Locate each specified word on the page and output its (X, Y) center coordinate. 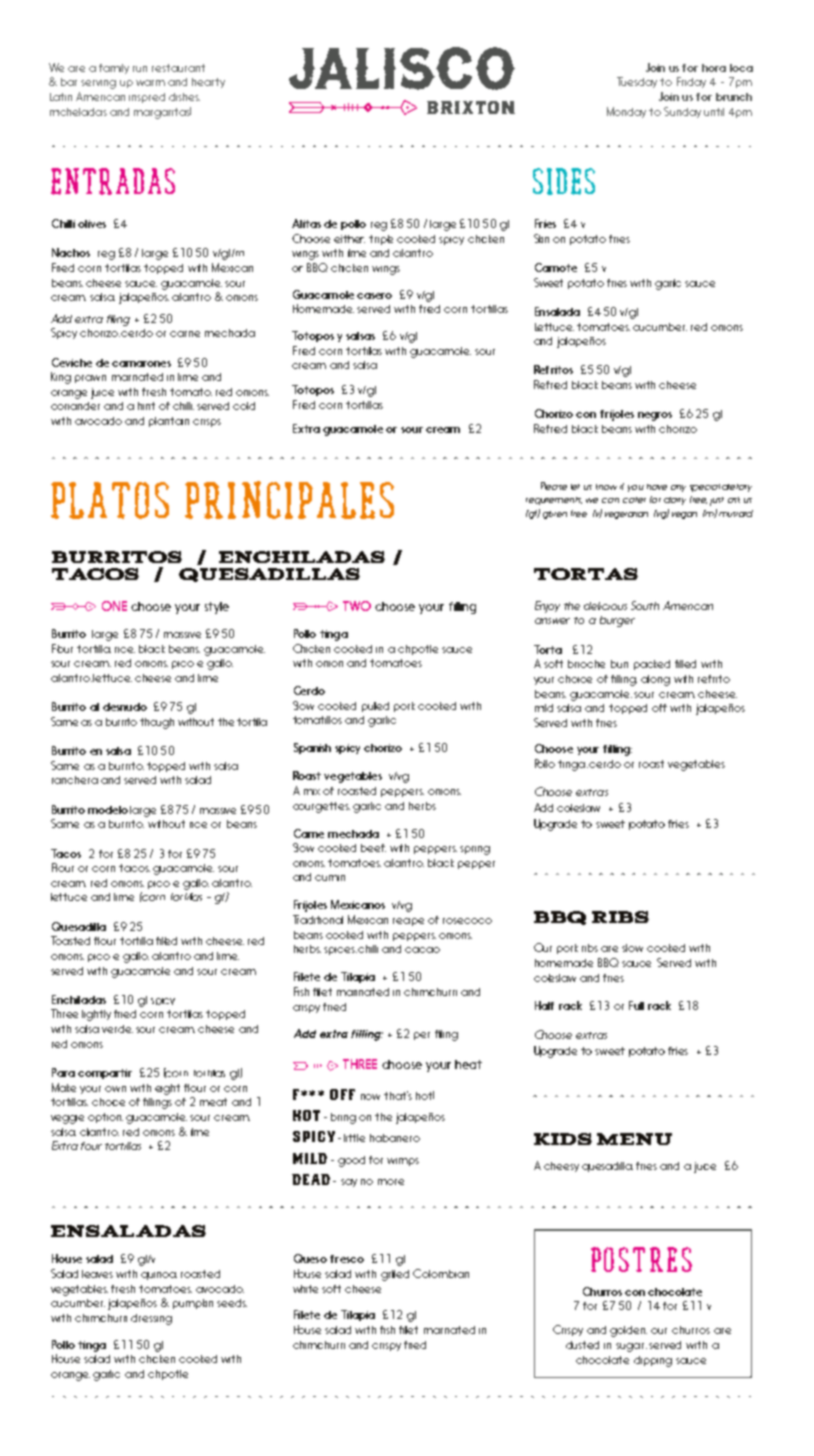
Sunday (682, 112)
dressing (151, 1319)
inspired (147, 98)
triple (381, 240)
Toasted (70, 940)
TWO (357, 606)
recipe (408, 922)
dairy (675, 501)
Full (636, 1005)
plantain (169, 422)
